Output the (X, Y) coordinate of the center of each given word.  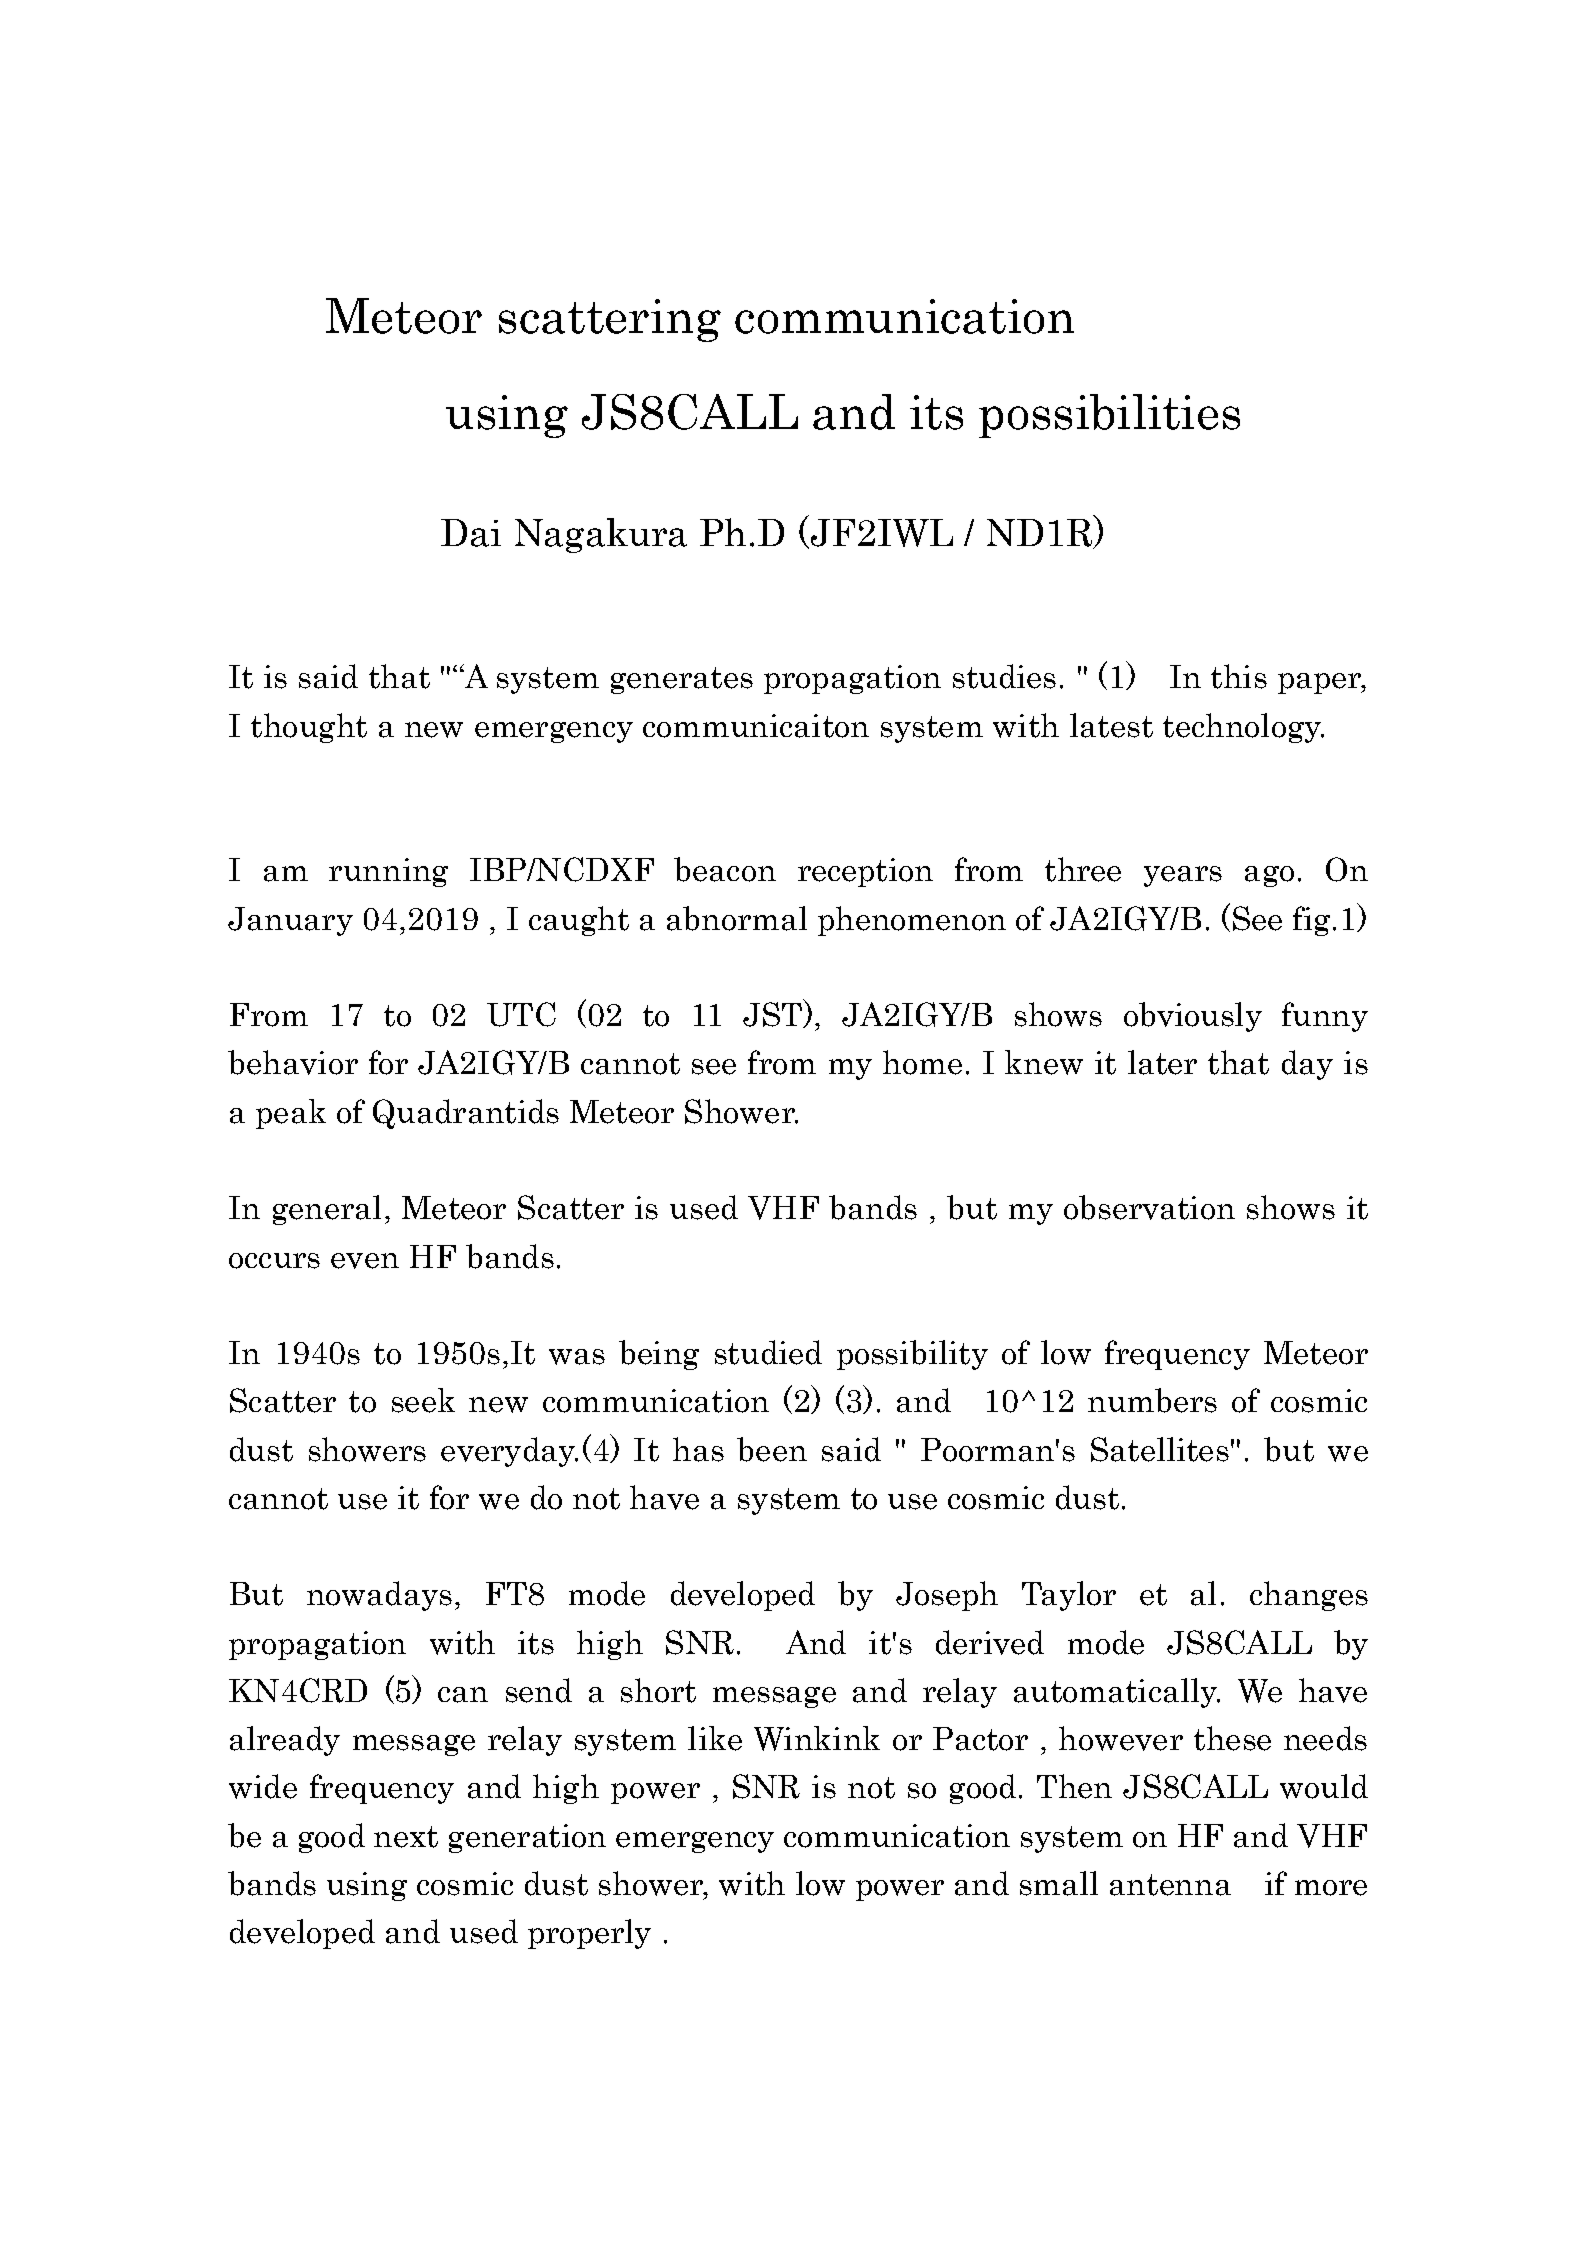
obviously (1193, 1017)
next (406, 1837)
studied (768, 1352)
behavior (293, 1062)
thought (309, 728)
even (365, 1261)
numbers (1152, 1400)
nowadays (379, 1596)
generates (682, 680)
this (1239, 676)
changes (1309, 1596)
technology (1243, 728)
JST (773, 1015)
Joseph (947, 1596)
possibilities (1109, 416)
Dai (471, 533)
